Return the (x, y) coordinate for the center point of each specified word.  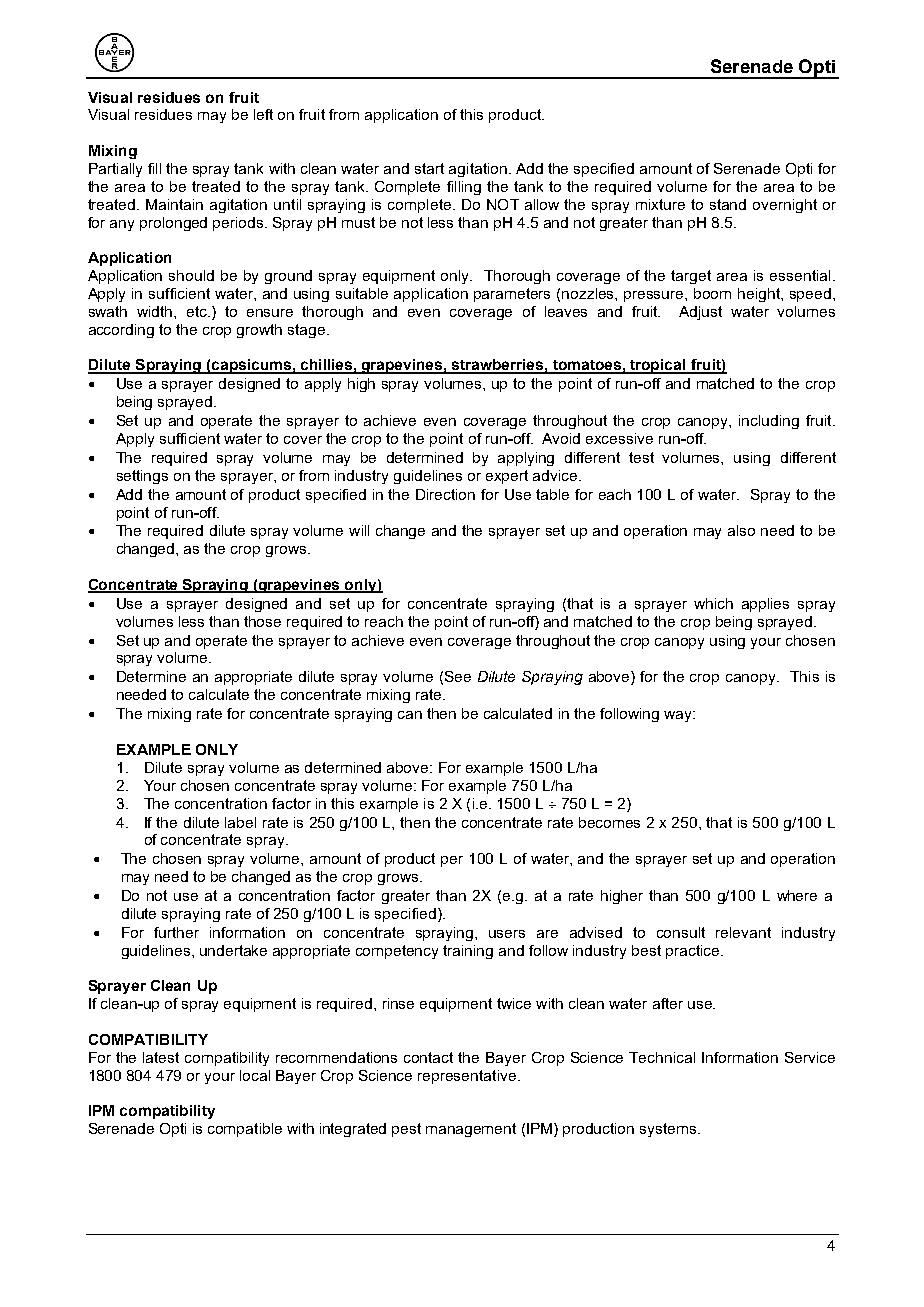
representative (467, 1077)
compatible (245, 1130)
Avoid (561, 438)
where (797, 895)
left (263, 114)
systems (669, 1130)
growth (259, 331)
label (240, 822)
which (713, 603)
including (769, 422)
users (507, 934)
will (359, 530)
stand (728, 204)
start (429, 168)
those (262, 621)
